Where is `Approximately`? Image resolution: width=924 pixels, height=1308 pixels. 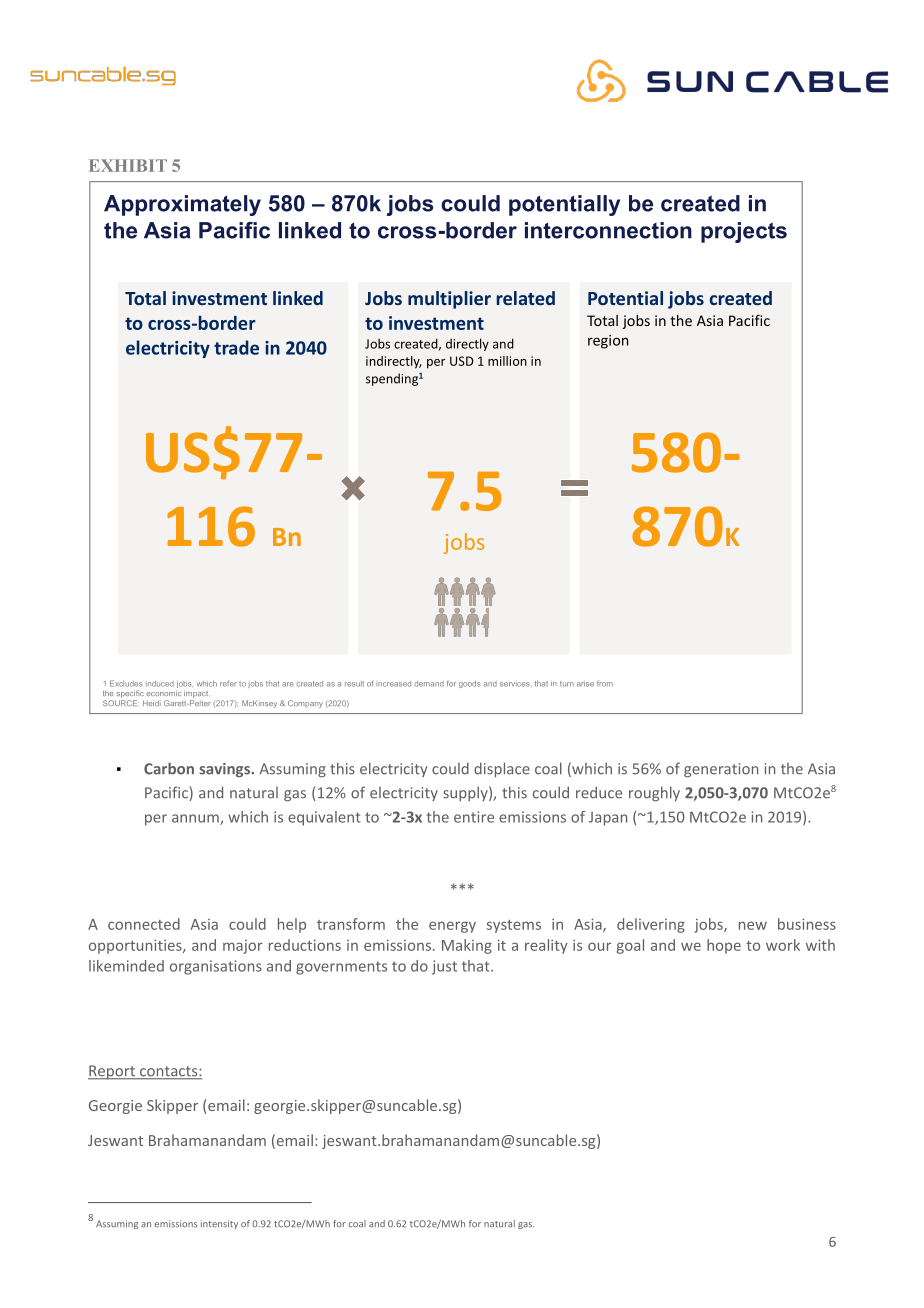 Approximately is located at coordinates (182, 205).
